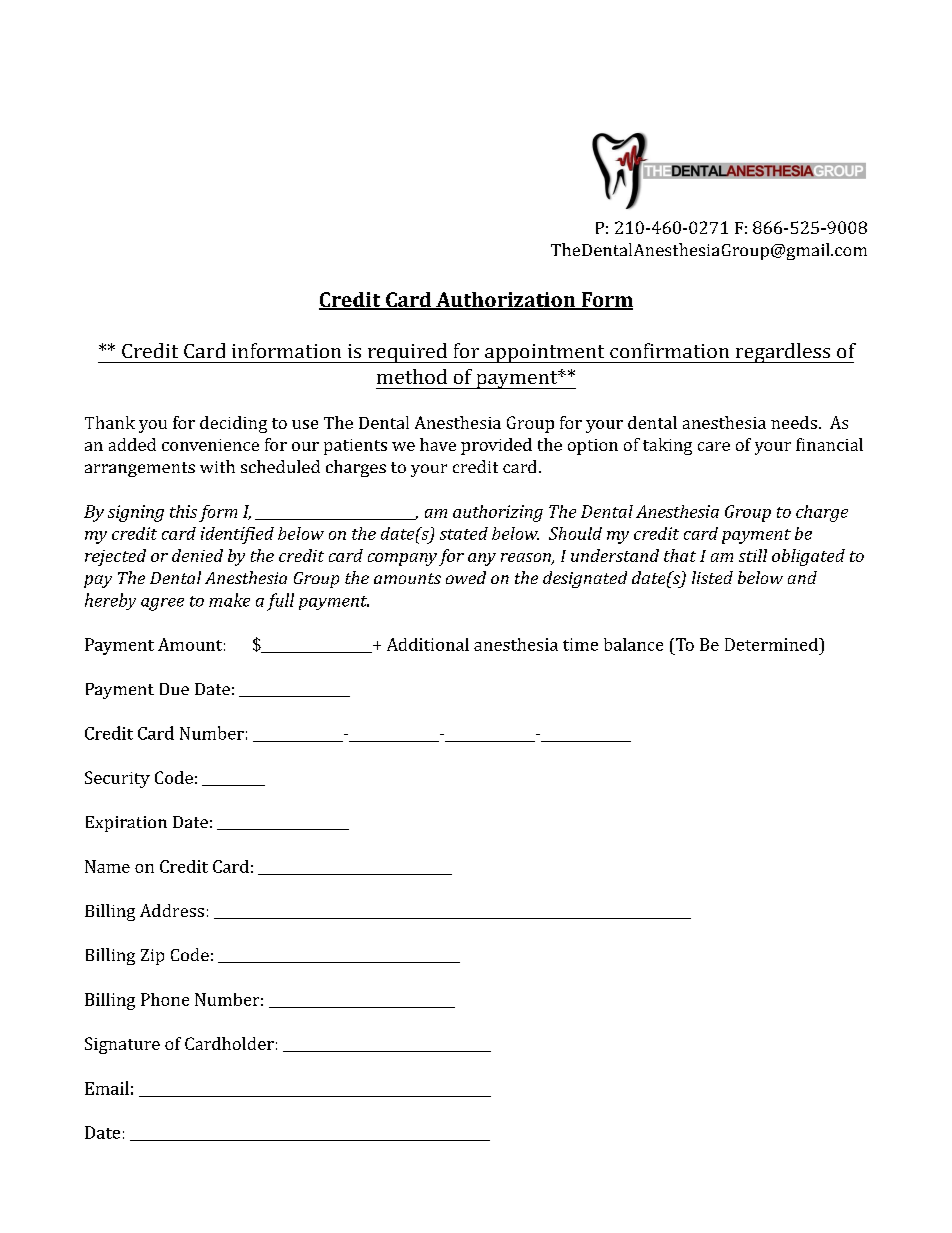 The image size is (952, 1233). Describe the element at coordinates (428, 644) in the screenshot. I see `Additional` at that location.
